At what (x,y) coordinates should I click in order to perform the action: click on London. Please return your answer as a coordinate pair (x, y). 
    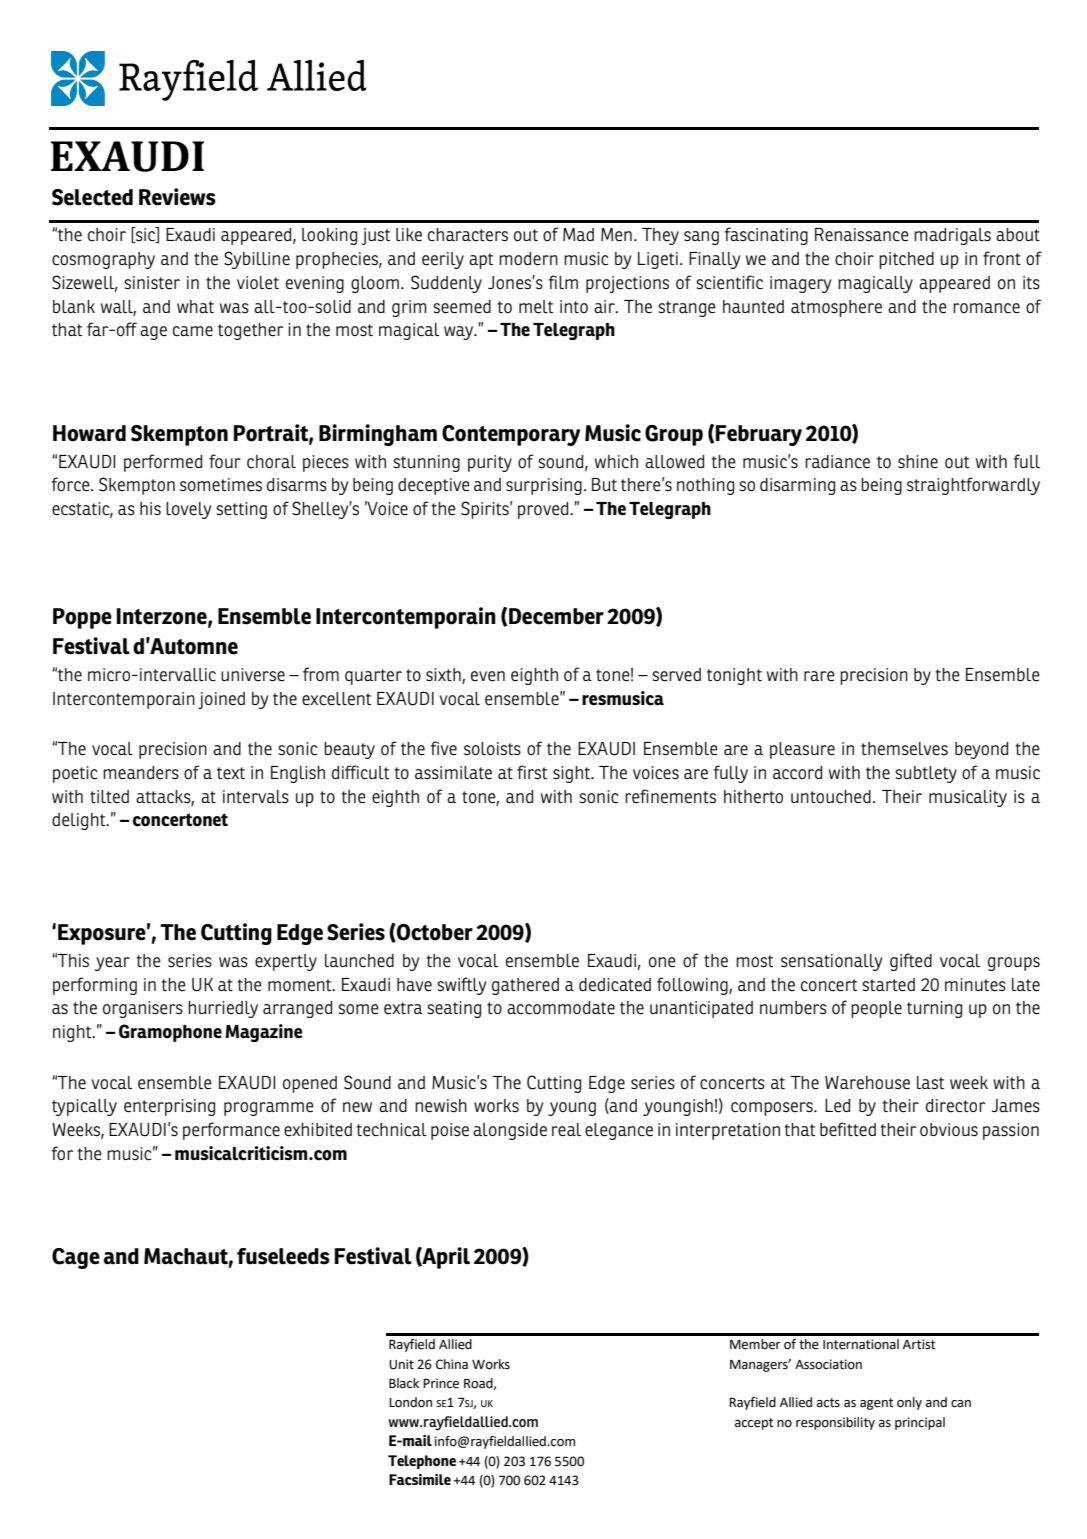
    Looking at the image, I should click on (410, 1402).
